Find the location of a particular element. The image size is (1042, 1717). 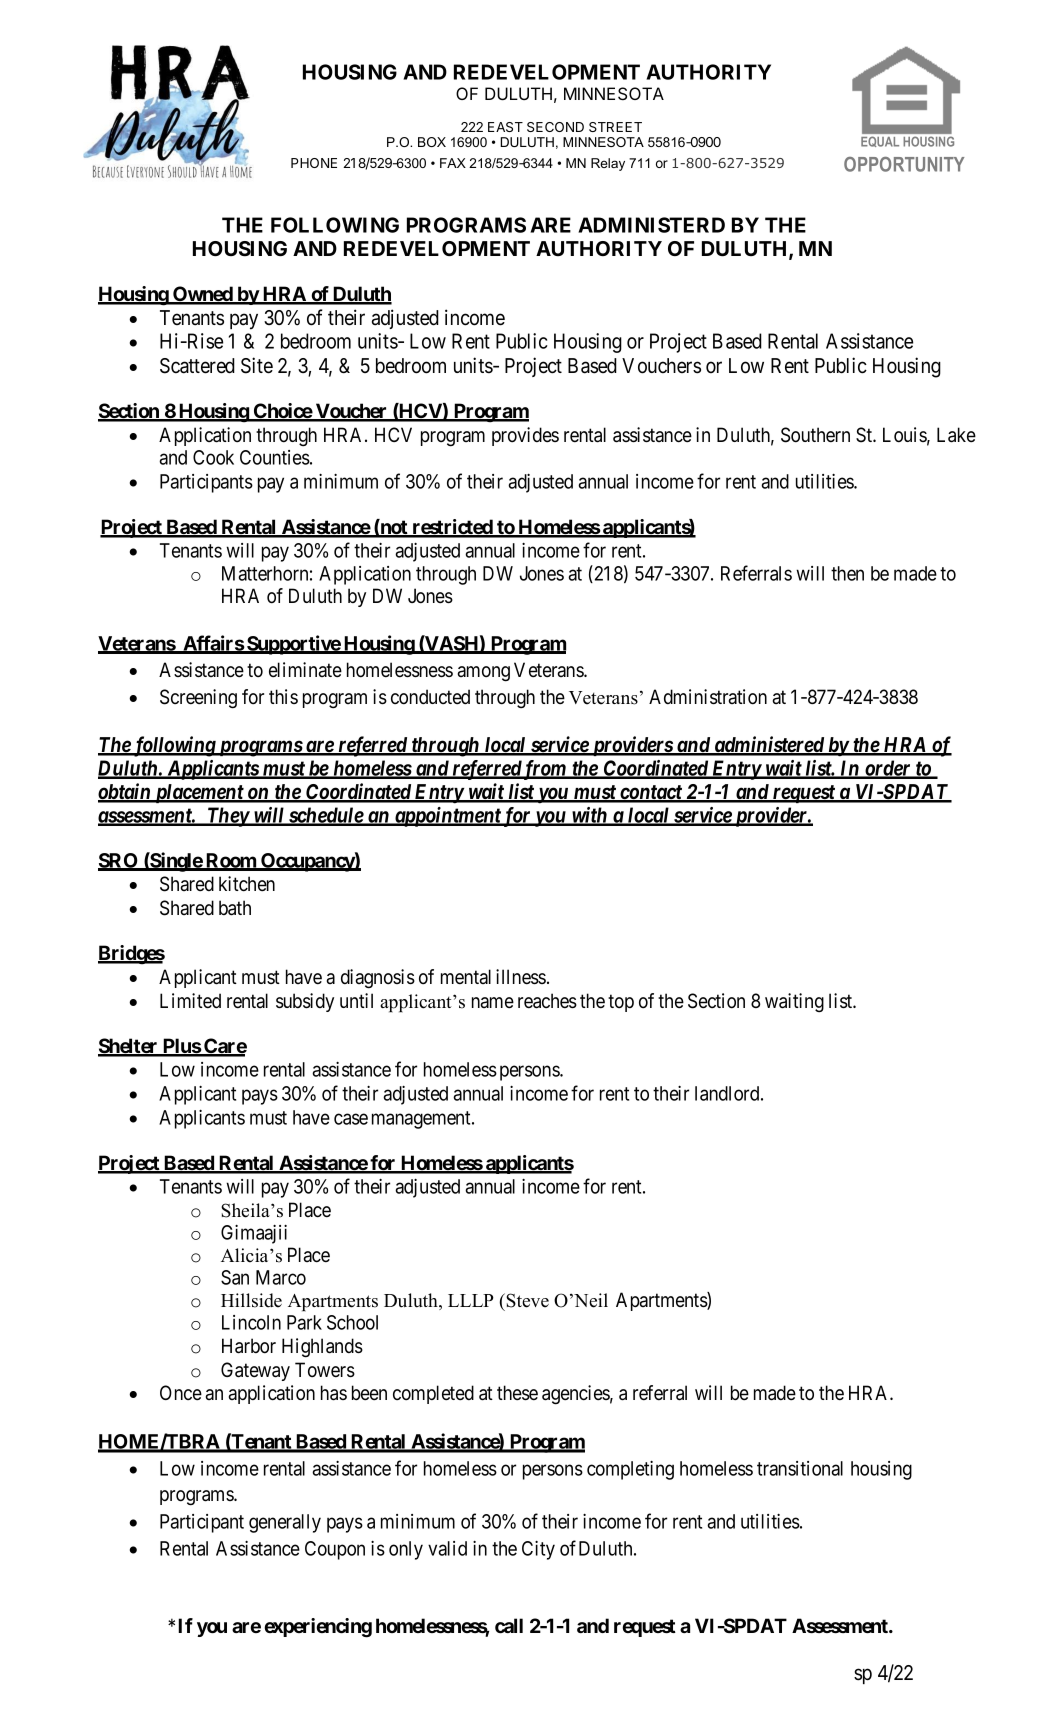

then is located at coordinates (847, 573).
